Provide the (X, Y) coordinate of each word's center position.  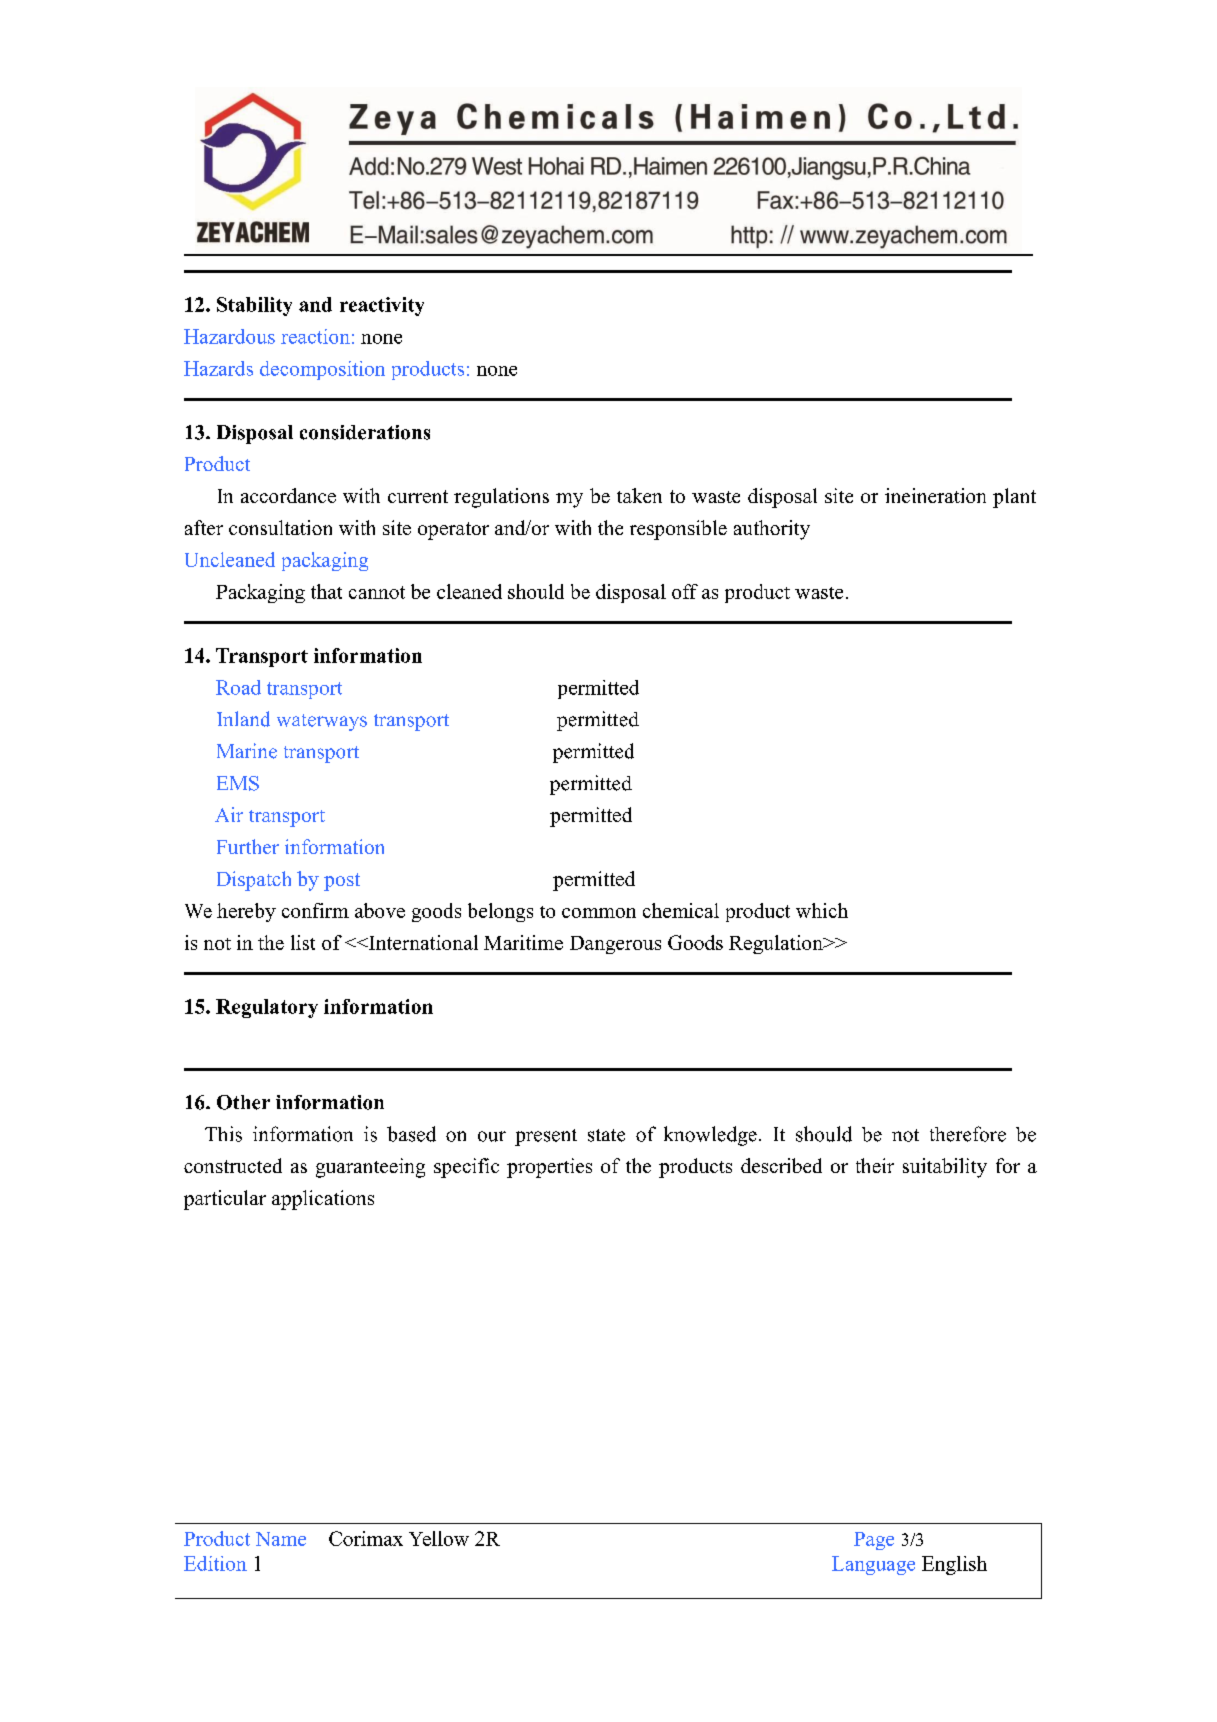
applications (323, 1200)
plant (1014, 498)
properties (549, 1168)
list (303, 942)
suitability (945, 1168)
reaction (315, 336)
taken (639, 495)
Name (281, 1539)
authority (772, 530)
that (326, 591)
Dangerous (615, 945)
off (685, 591)
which (822, 910)
